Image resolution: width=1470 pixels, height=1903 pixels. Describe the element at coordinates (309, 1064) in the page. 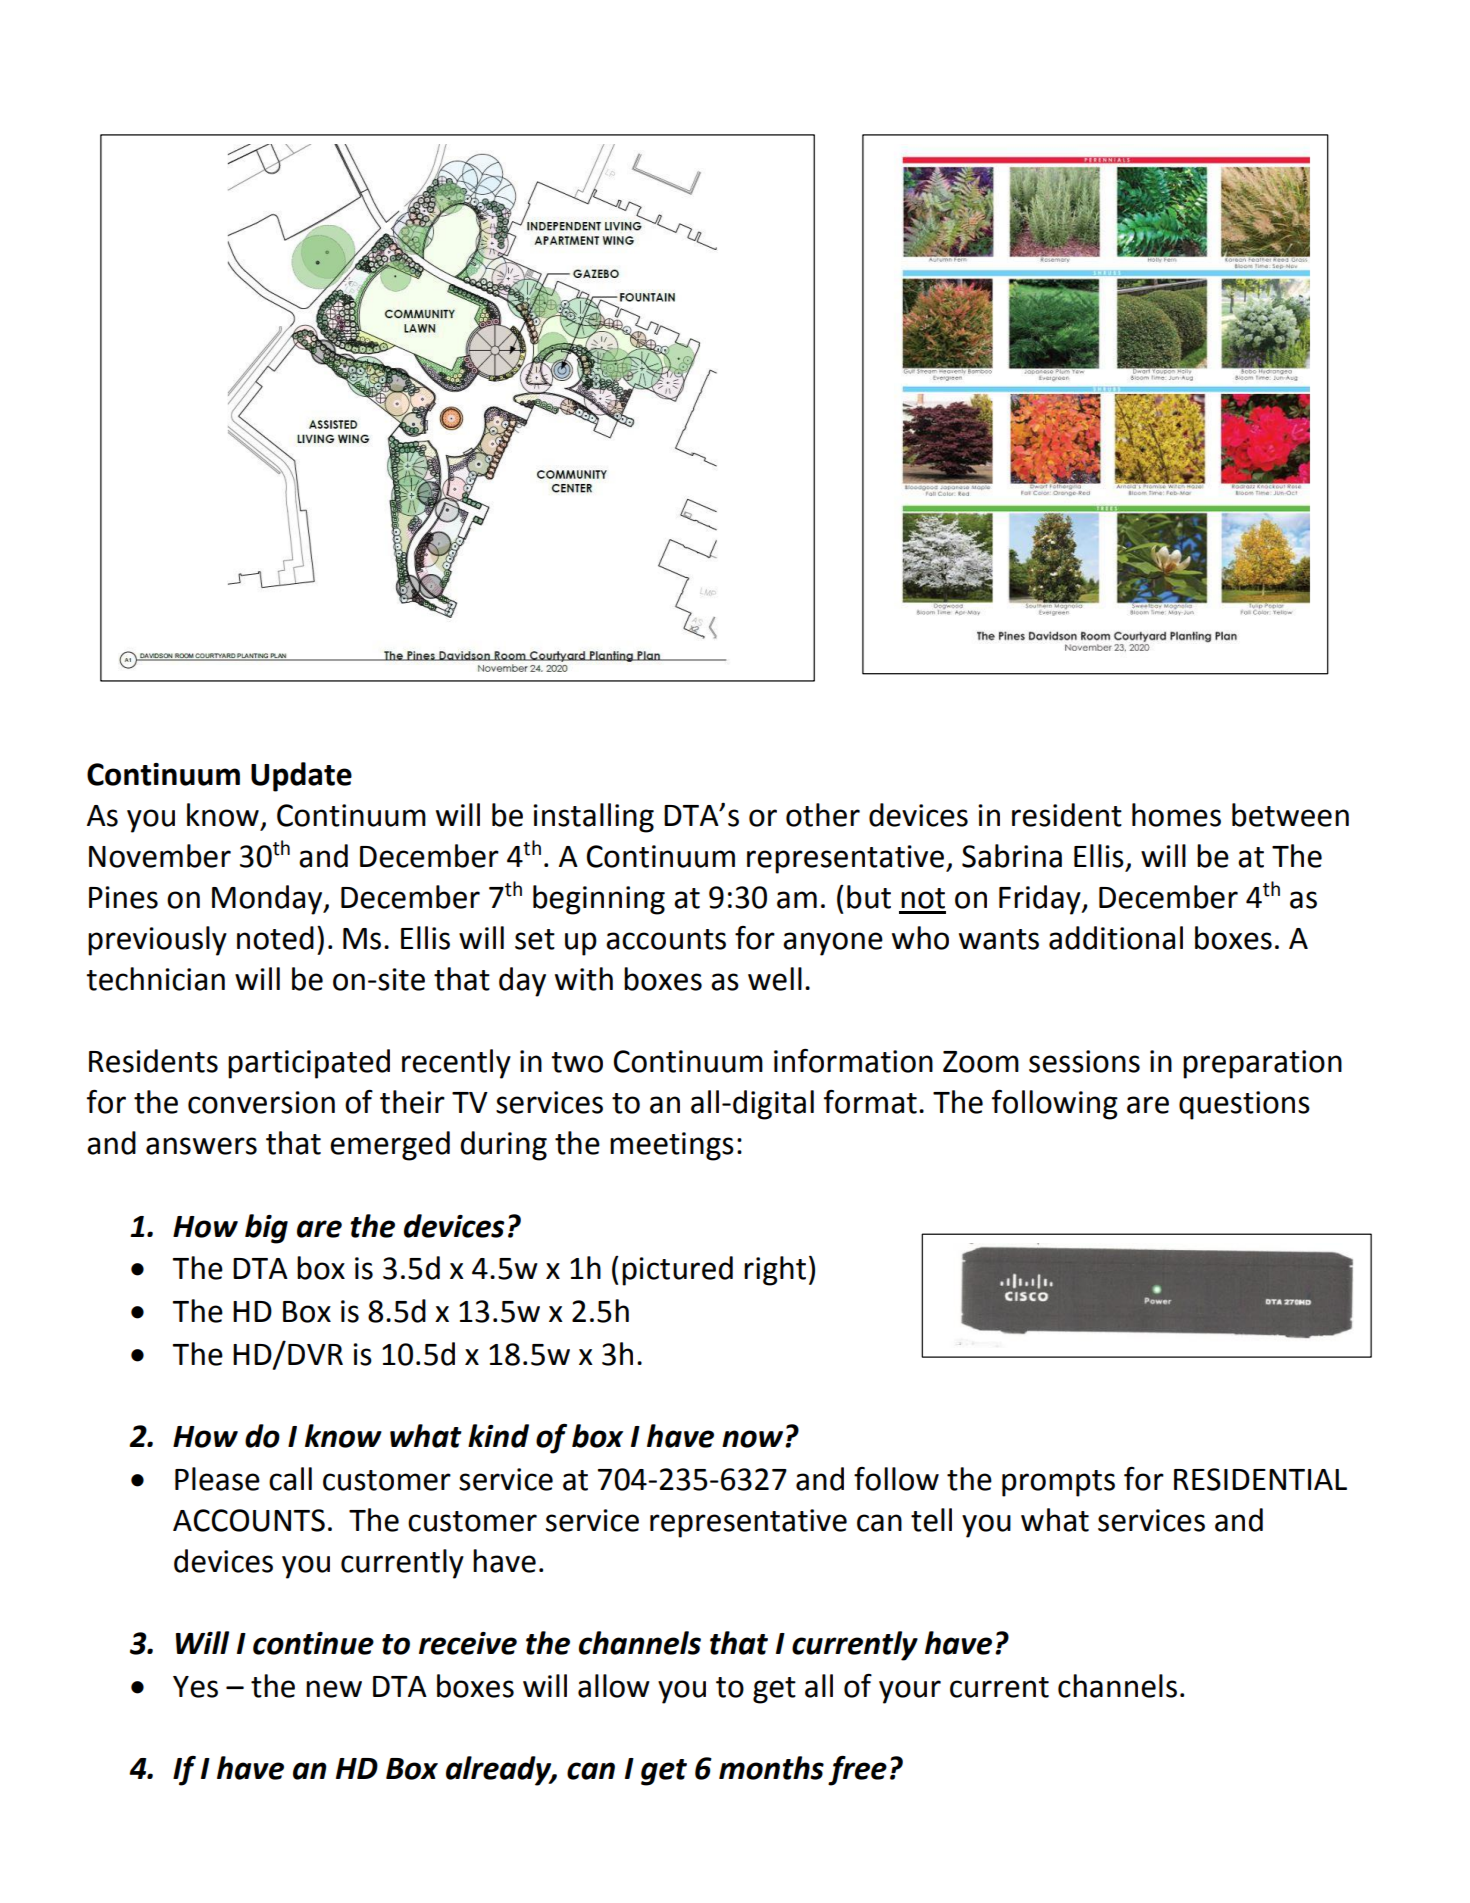

I see `participated` at that location.
